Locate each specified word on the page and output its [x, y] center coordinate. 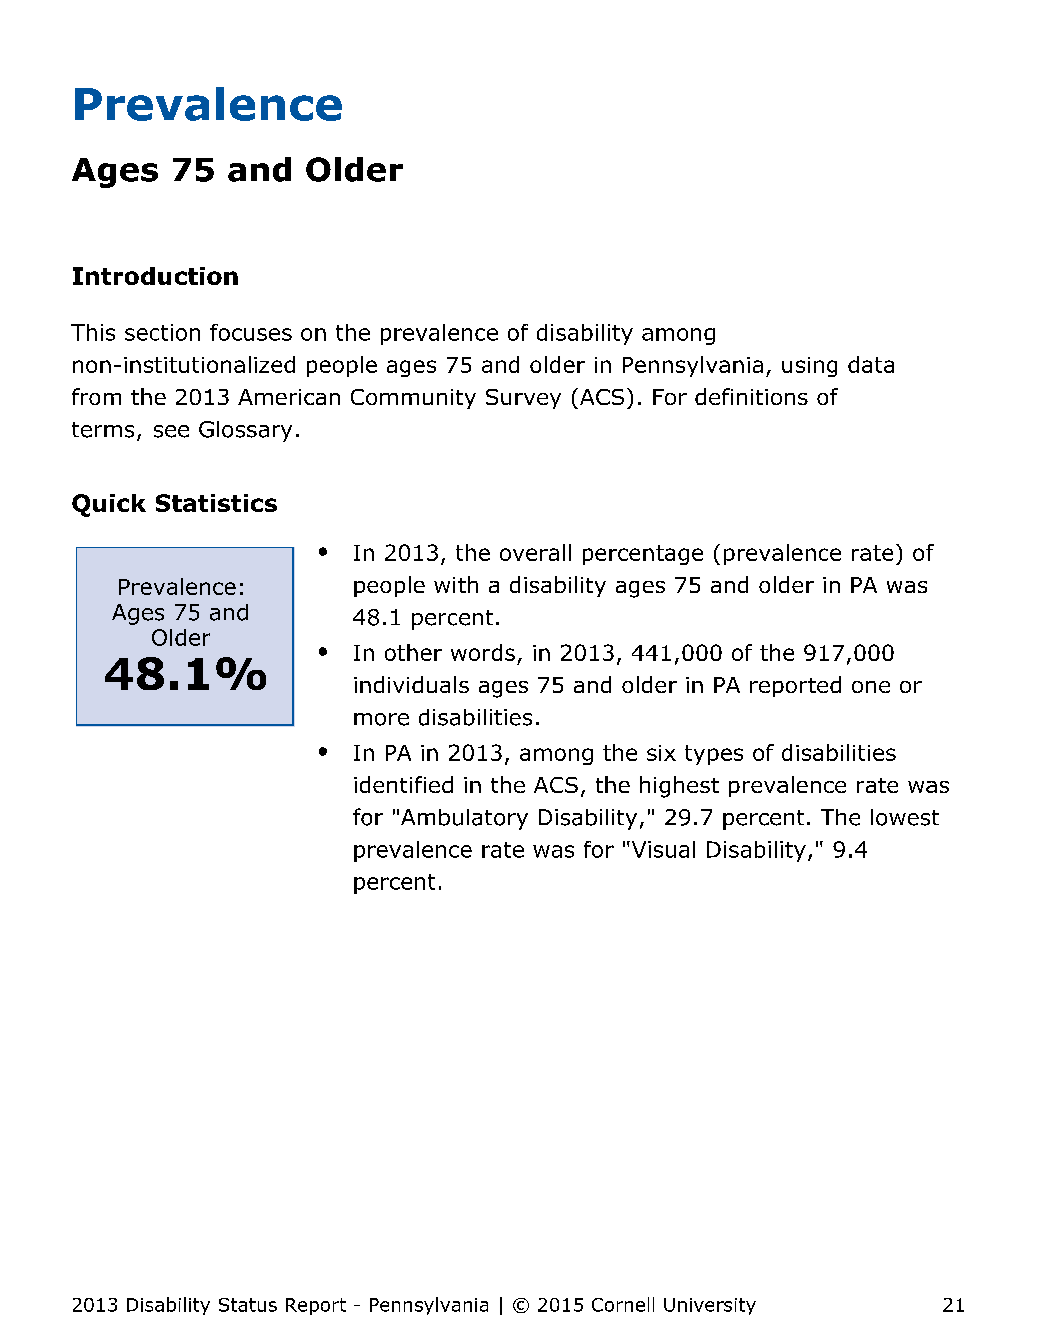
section [162, 332]
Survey [523, 399]
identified [403, 784]
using [809, 367]
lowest [905, 817]
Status [248, 1305]
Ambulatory [464, 819]
